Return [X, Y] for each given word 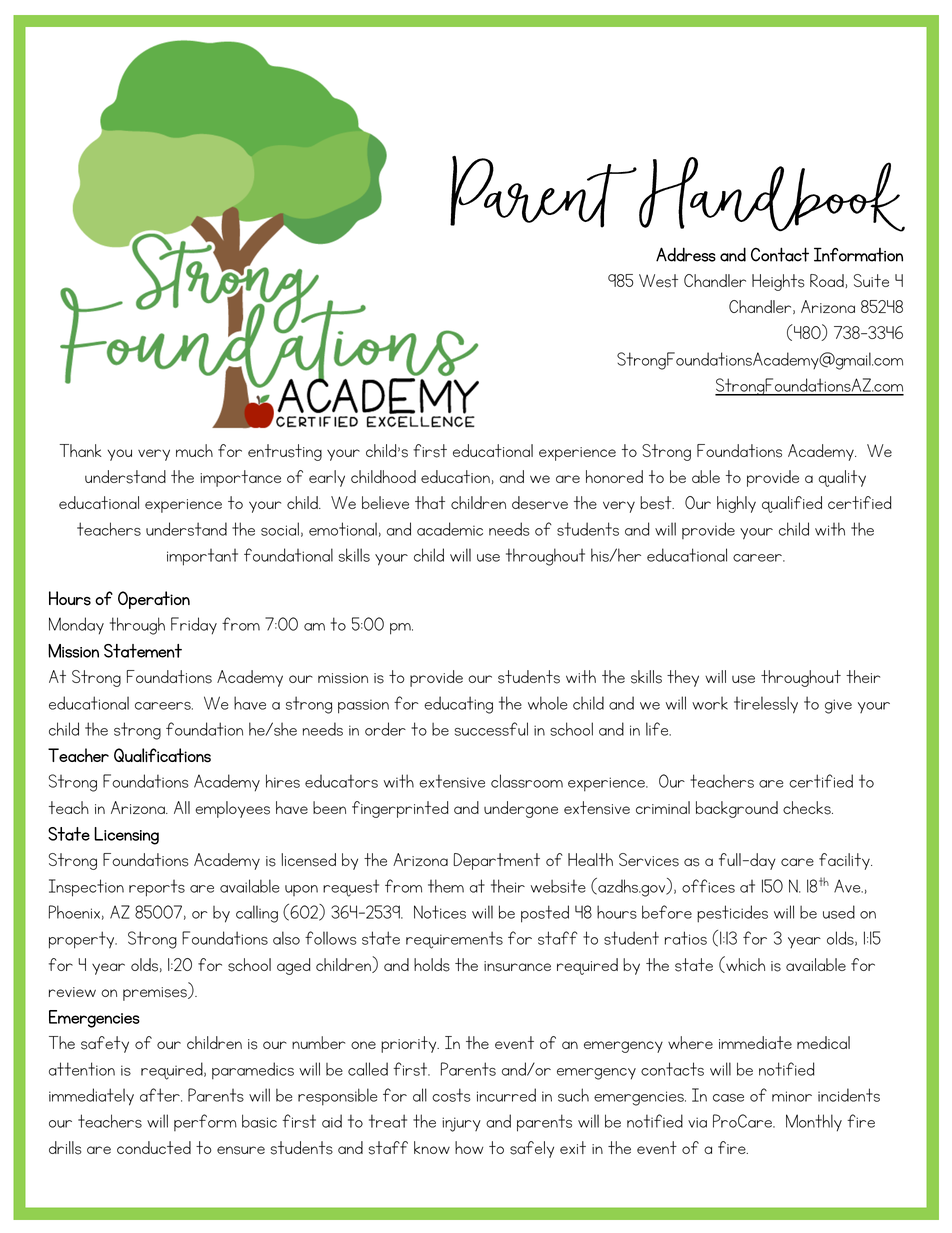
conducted [154, 1147]
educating [458, 705]
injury [461, 1124]
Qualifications [162, 755]
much [194, 450]
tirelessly [766, 705]
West [658, 281]
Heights [778, 282]
